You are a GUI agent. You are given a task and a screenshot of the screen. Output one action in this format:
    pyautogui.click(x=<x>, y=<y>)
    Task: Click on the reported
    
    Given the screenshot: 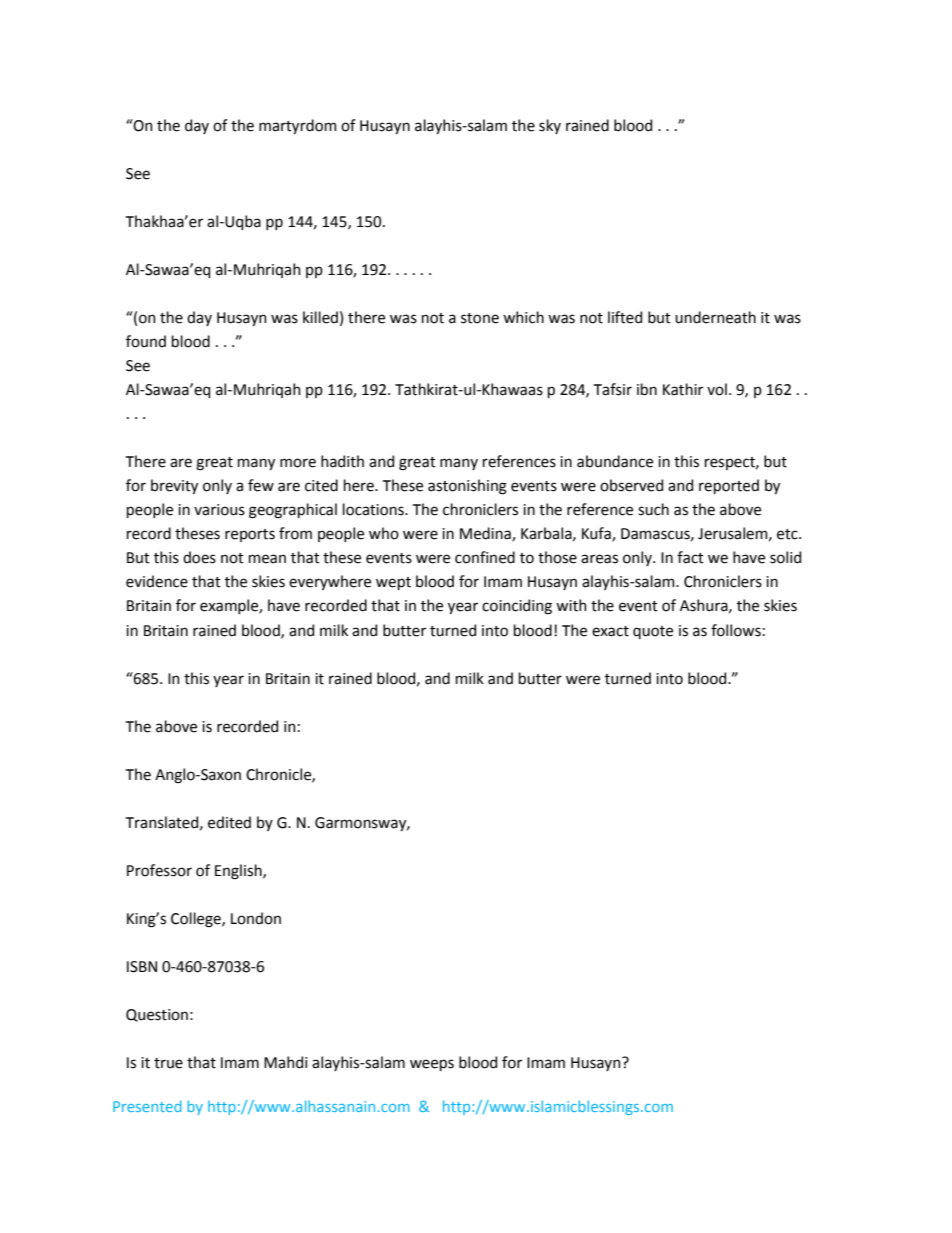 What is the action you would take?
    pyautogui.click(x=729, y=486)
